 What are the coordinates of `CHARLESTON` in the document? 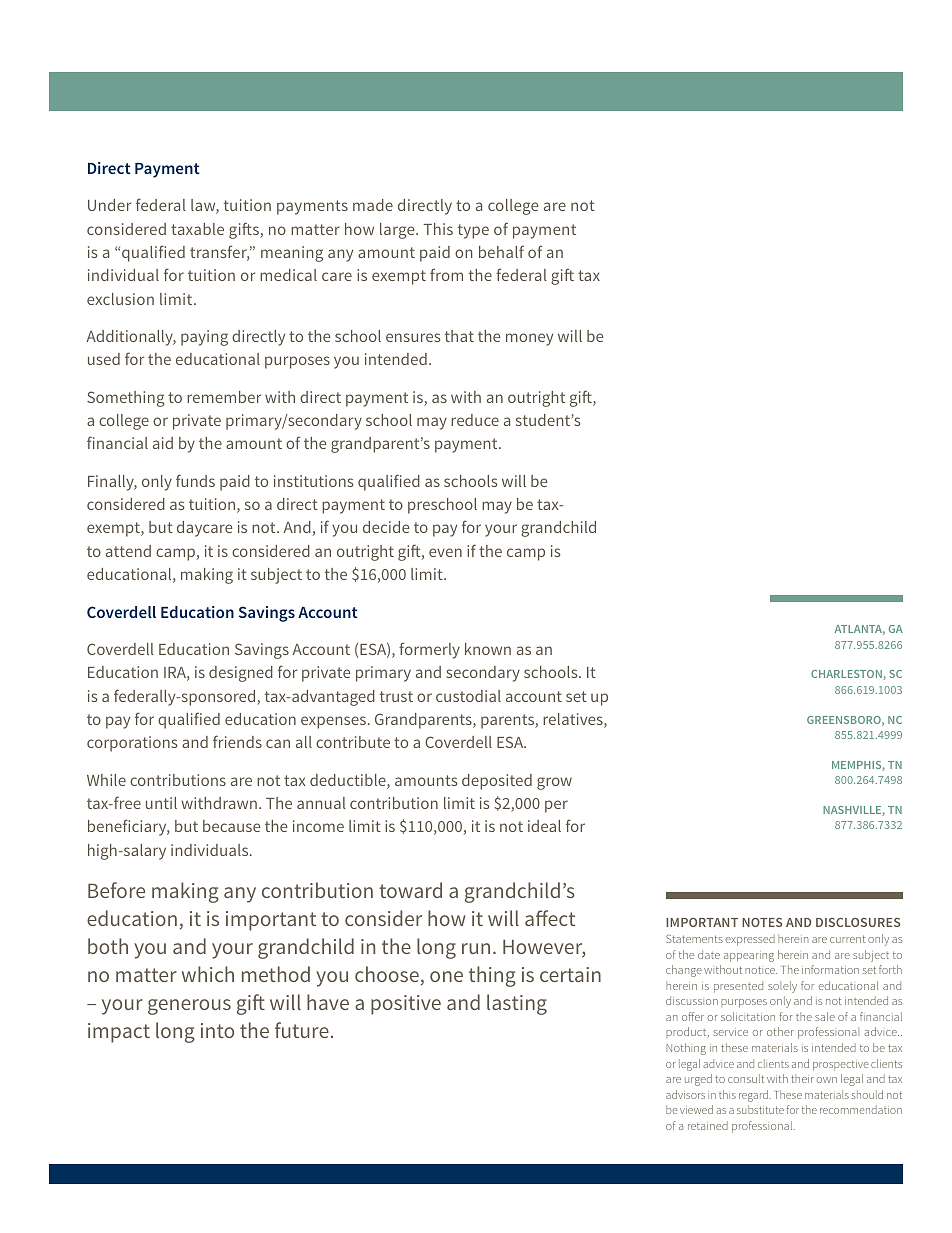 It's located at (847, 675).
